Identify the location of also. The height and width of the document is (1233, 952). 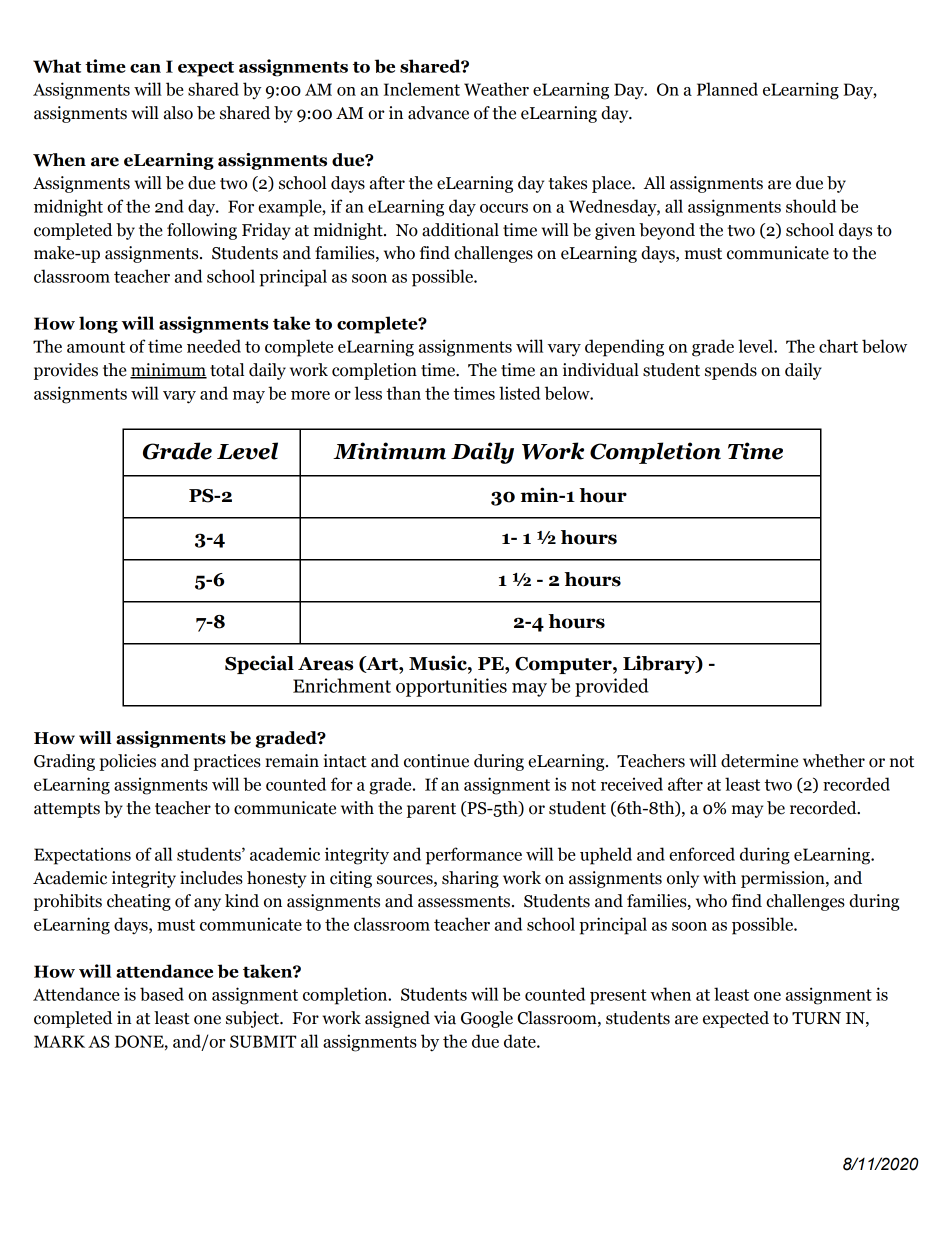
(178, 113).
